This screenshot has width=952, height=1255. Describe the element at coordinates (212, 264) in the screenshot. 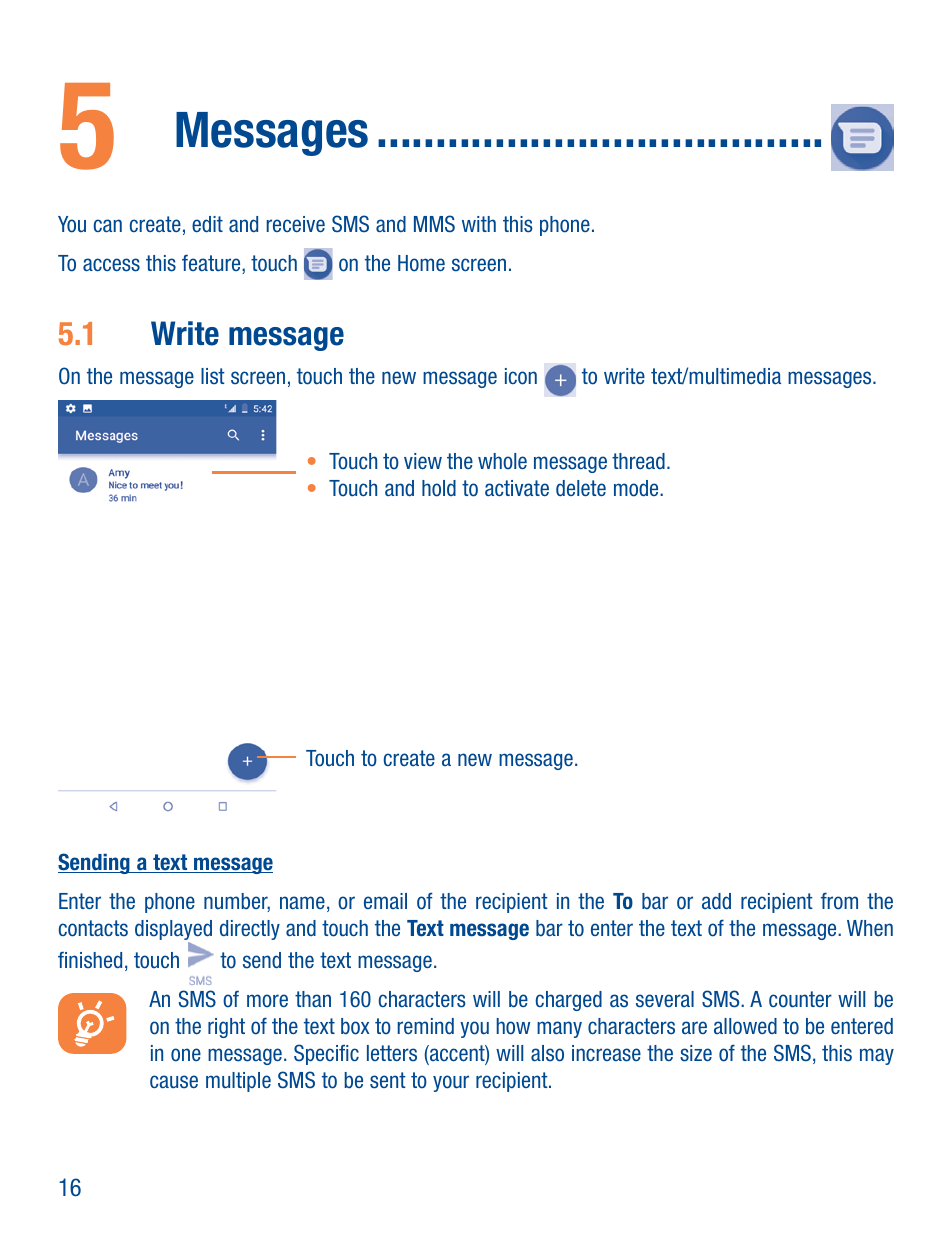

I see `feature` at that location.
